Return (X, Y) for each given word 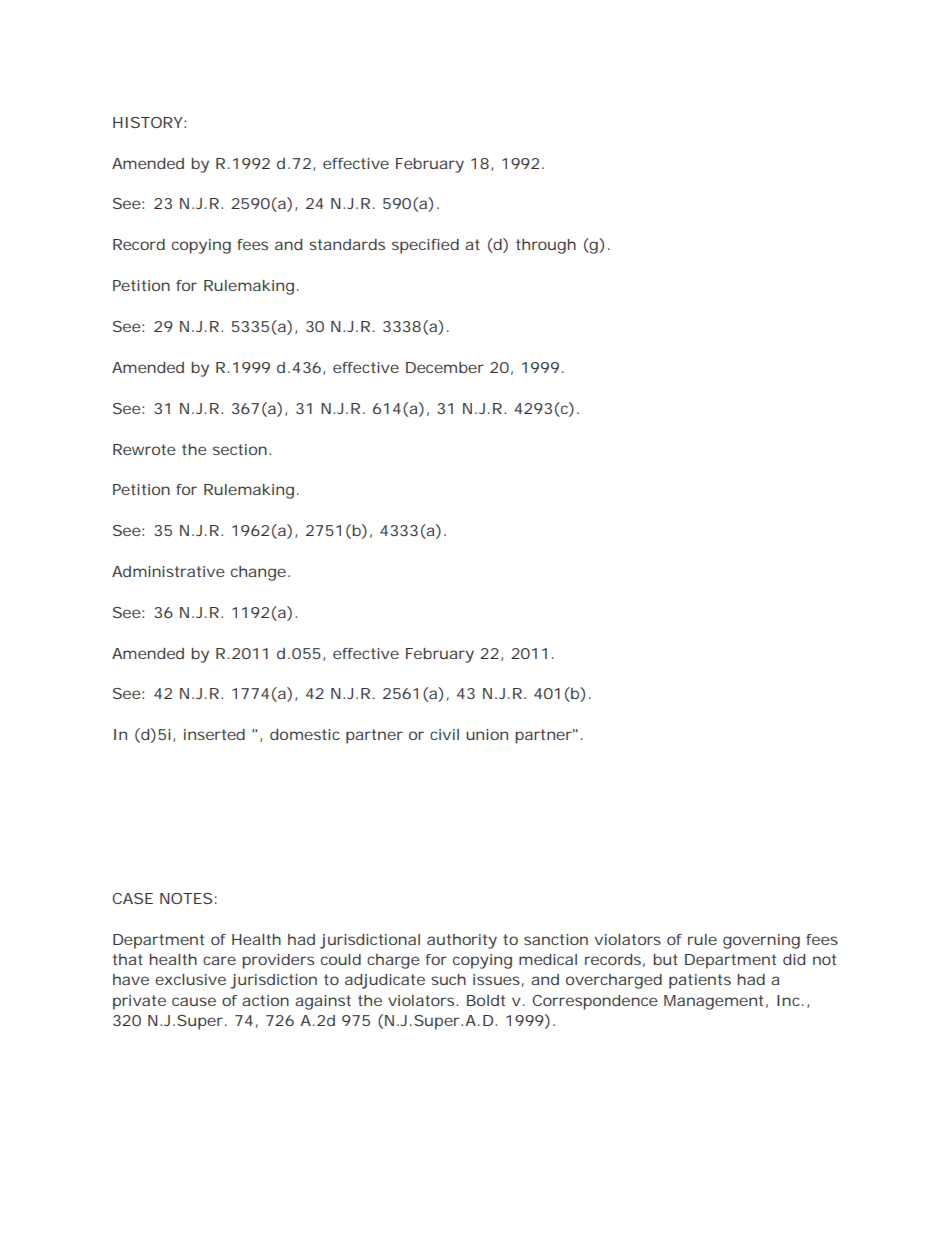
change (258, 573)
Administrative (168, 571)
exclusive (190, 979)
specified (425, 246)
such (448, 979)
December (445, 367)
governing (761, 941)
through (546, 246)
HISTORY (148, 122)
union (487, 734)
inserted (214, 734)
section (240, 449)
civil (444, 734)
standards (347, 244)
